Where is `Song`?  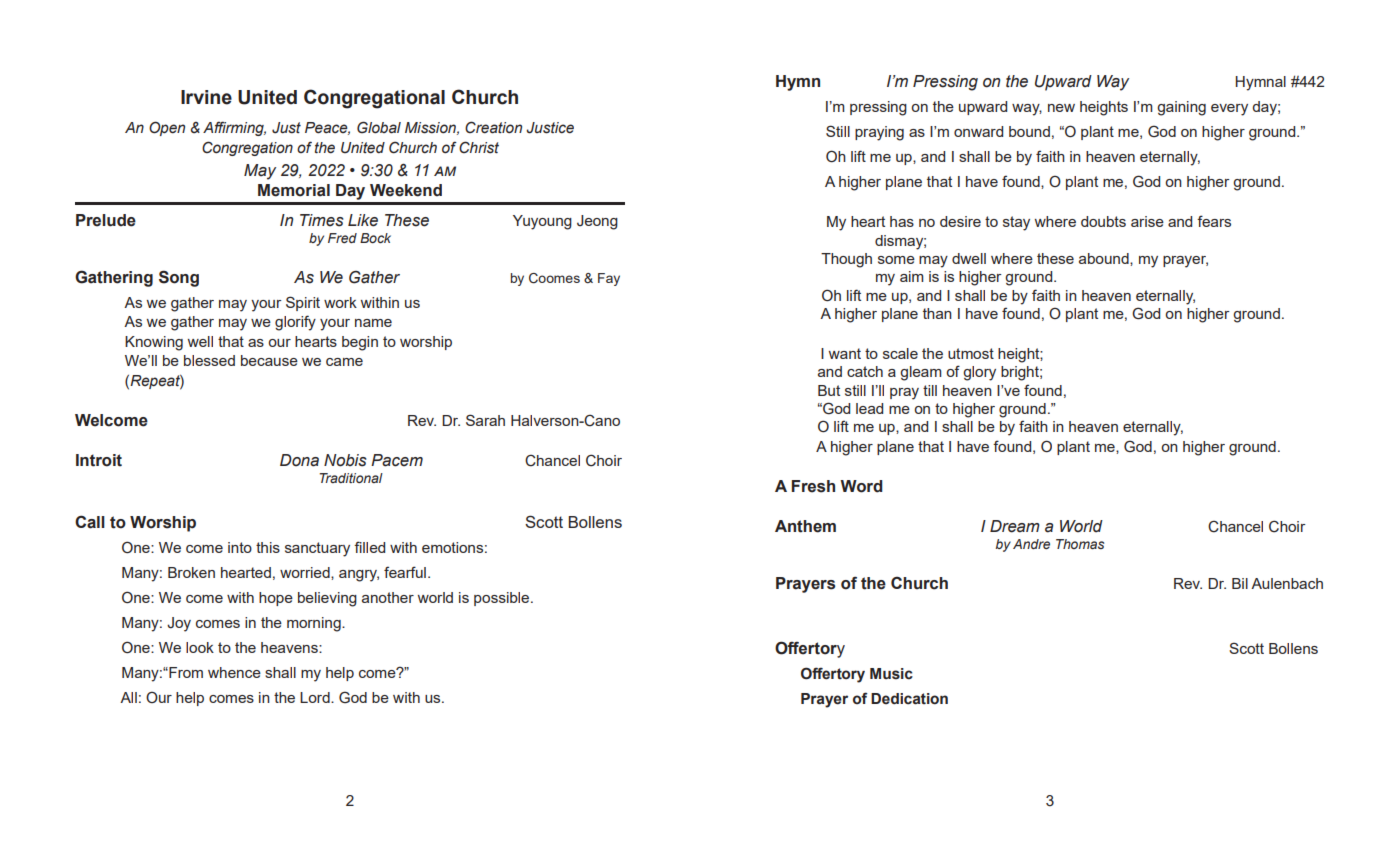 Song is located at coordinates (179, 278).
